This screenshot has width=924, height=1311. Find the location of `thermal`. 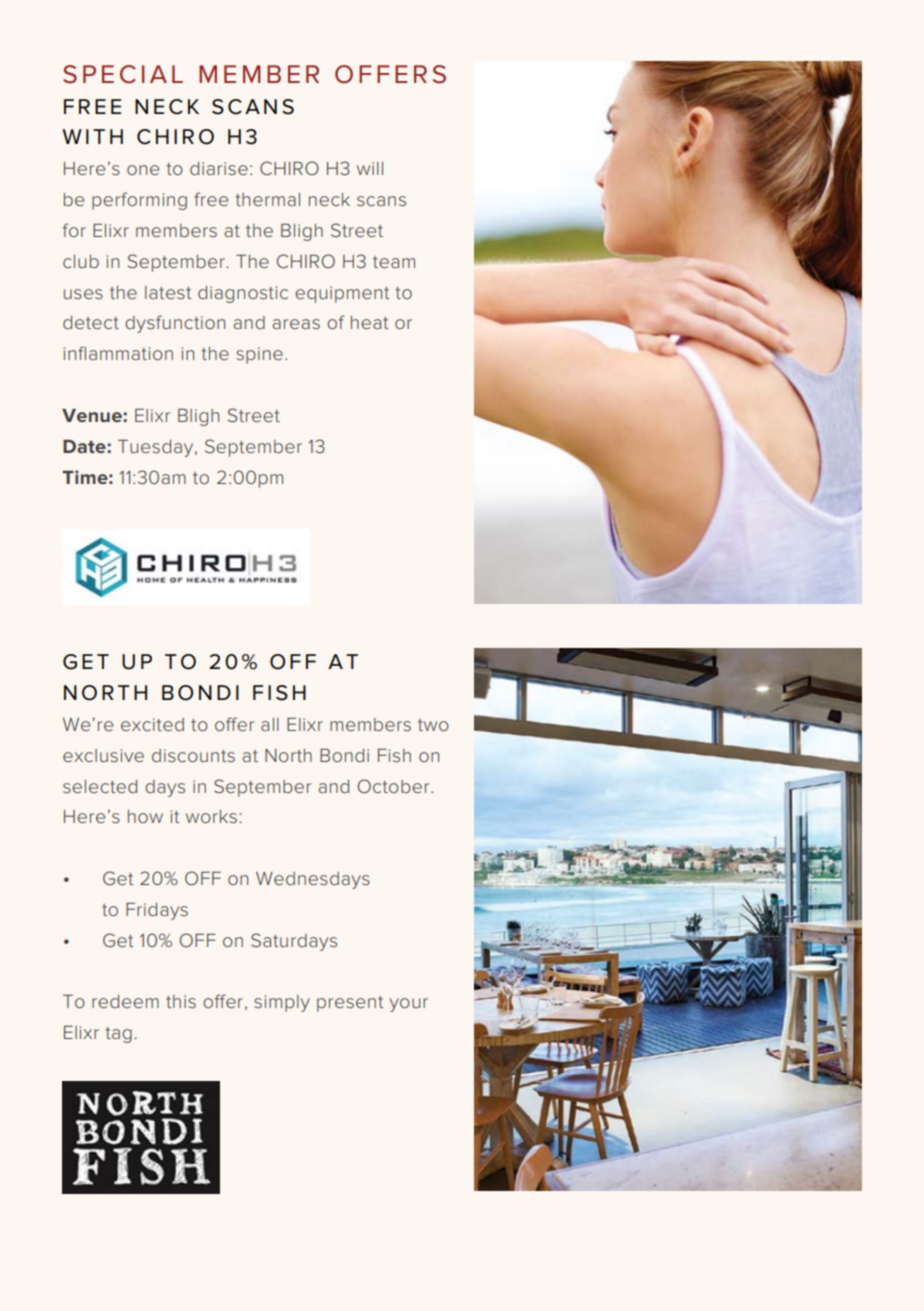

thermal is located at coordinates (267, 199).
